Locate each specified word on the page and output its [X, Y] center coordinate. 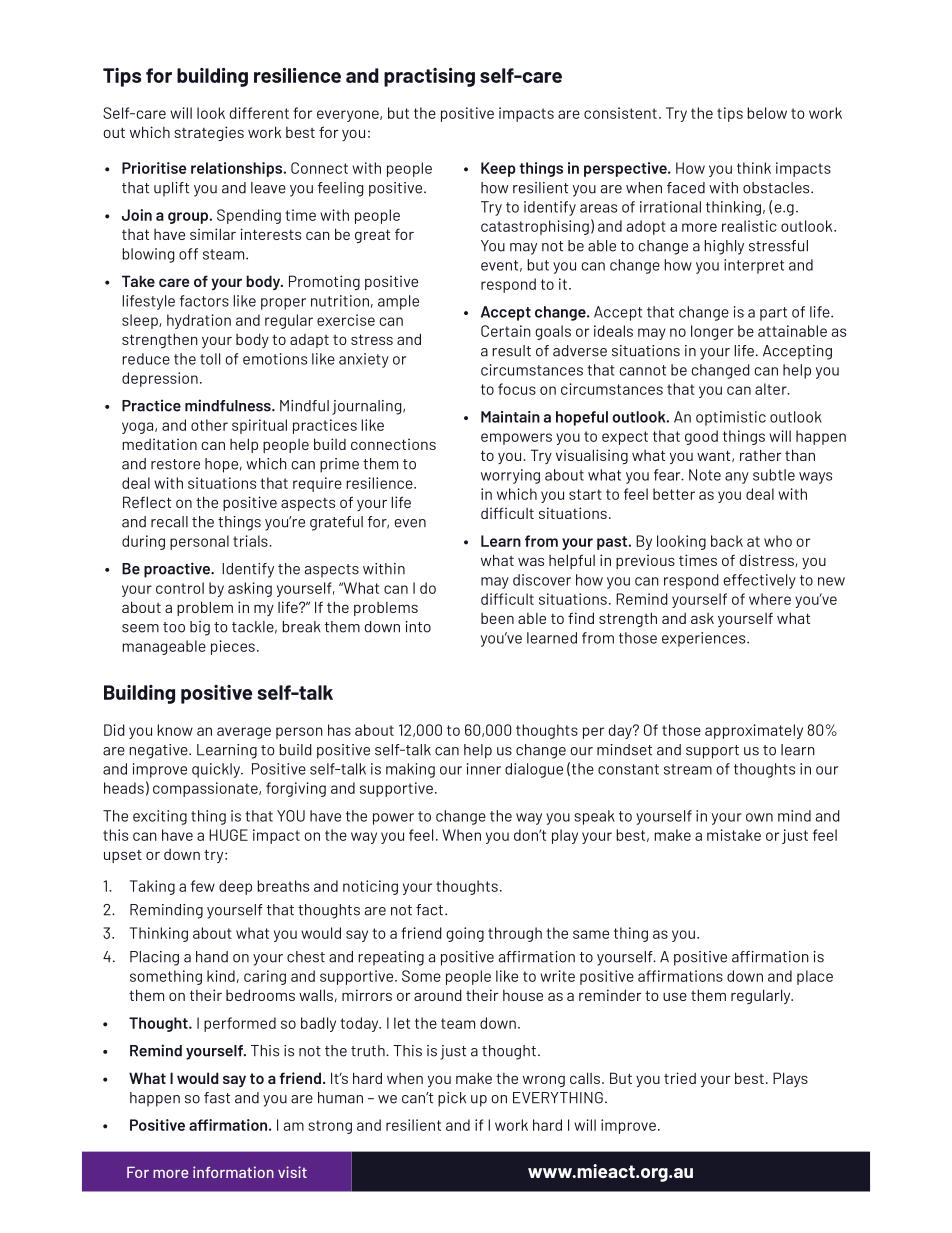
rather [761, 455]
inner [484, 769]
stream [688, 769]
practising [429, 77]
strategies [209, 133]
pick [452, 1099]
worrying [510, 476]
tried [680, 1078]
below [767, 113]
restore [175, 464]
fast [217, 1098]
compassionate [206, 789]
